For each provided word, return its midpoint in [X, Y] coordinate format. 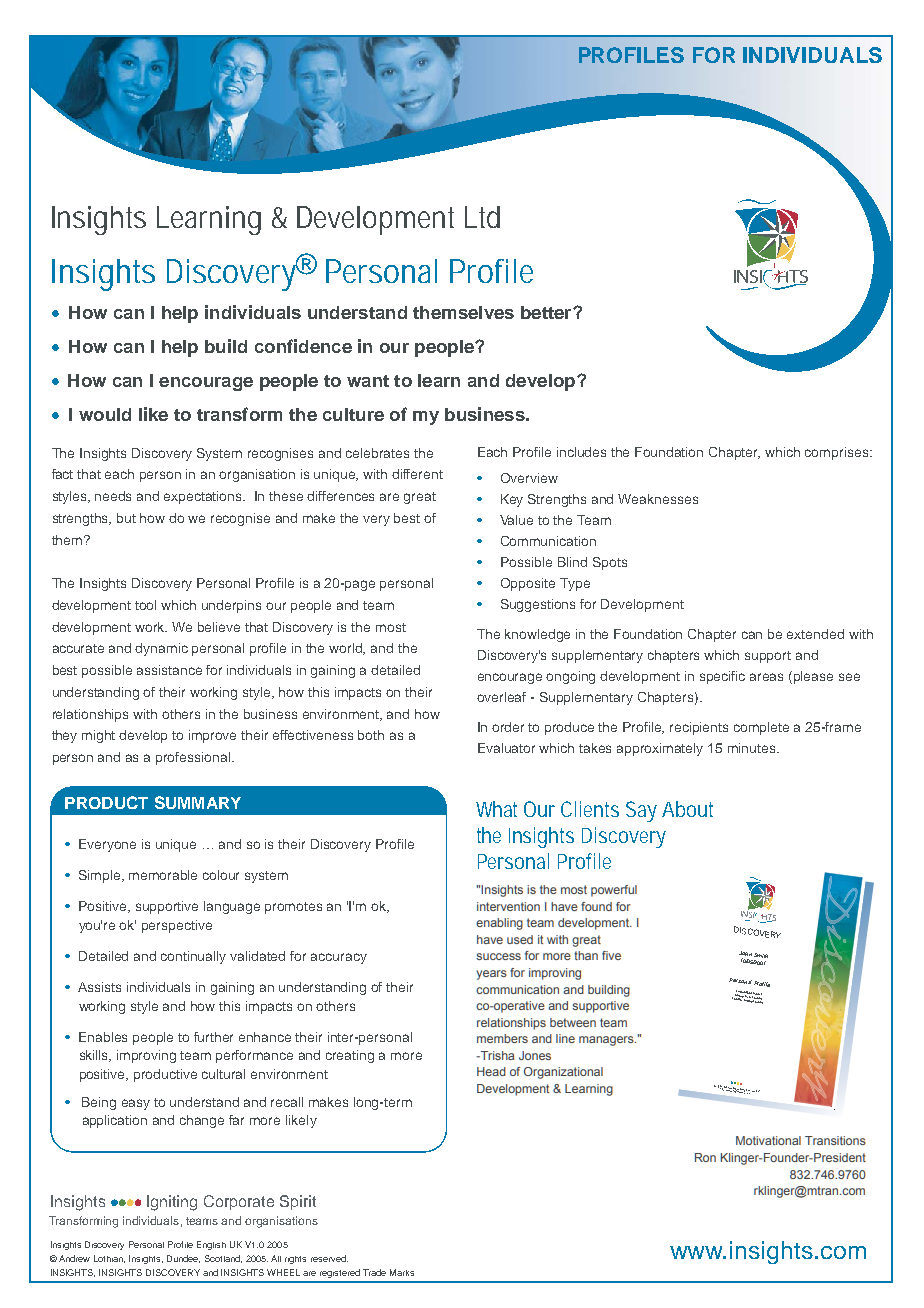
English [211, 1245]
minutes [753, 748]
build [226, 346]
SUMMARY [198, 802]
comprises [838, 453]
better [547, 312]
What [496, 809]
